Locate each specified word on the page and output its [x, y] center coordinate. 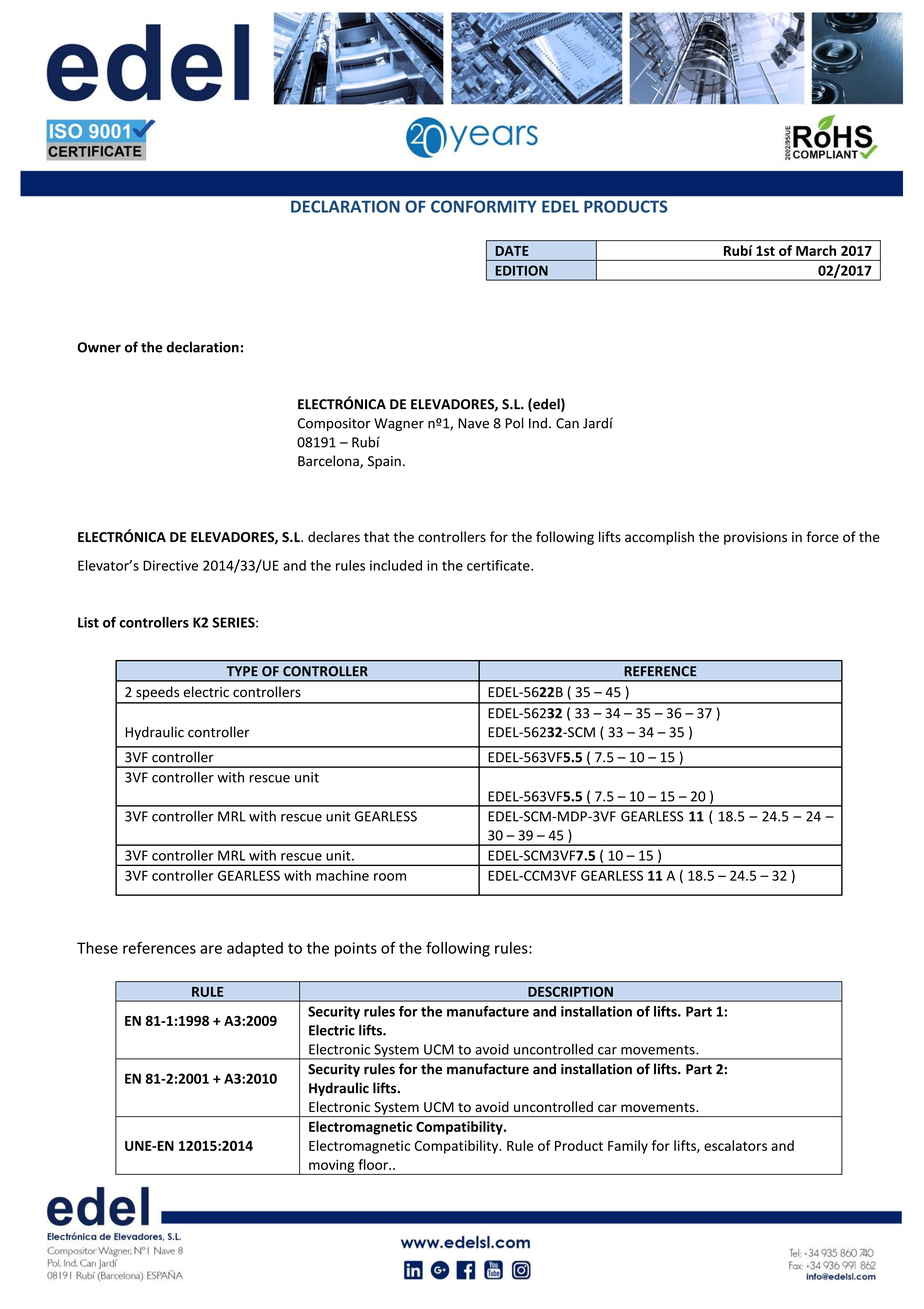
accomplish [659, 538]
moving [332, 1167]
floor [374, 1164]
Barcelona [329, 462]
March [816, 250]
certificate [499, 565]
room [390, 877]
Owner [99, 347]
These [97, 948]
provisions [755, 538]
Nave [473, 423]
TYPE [242, 671]
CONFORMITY [484, 206]
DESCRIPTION [570, 992]
